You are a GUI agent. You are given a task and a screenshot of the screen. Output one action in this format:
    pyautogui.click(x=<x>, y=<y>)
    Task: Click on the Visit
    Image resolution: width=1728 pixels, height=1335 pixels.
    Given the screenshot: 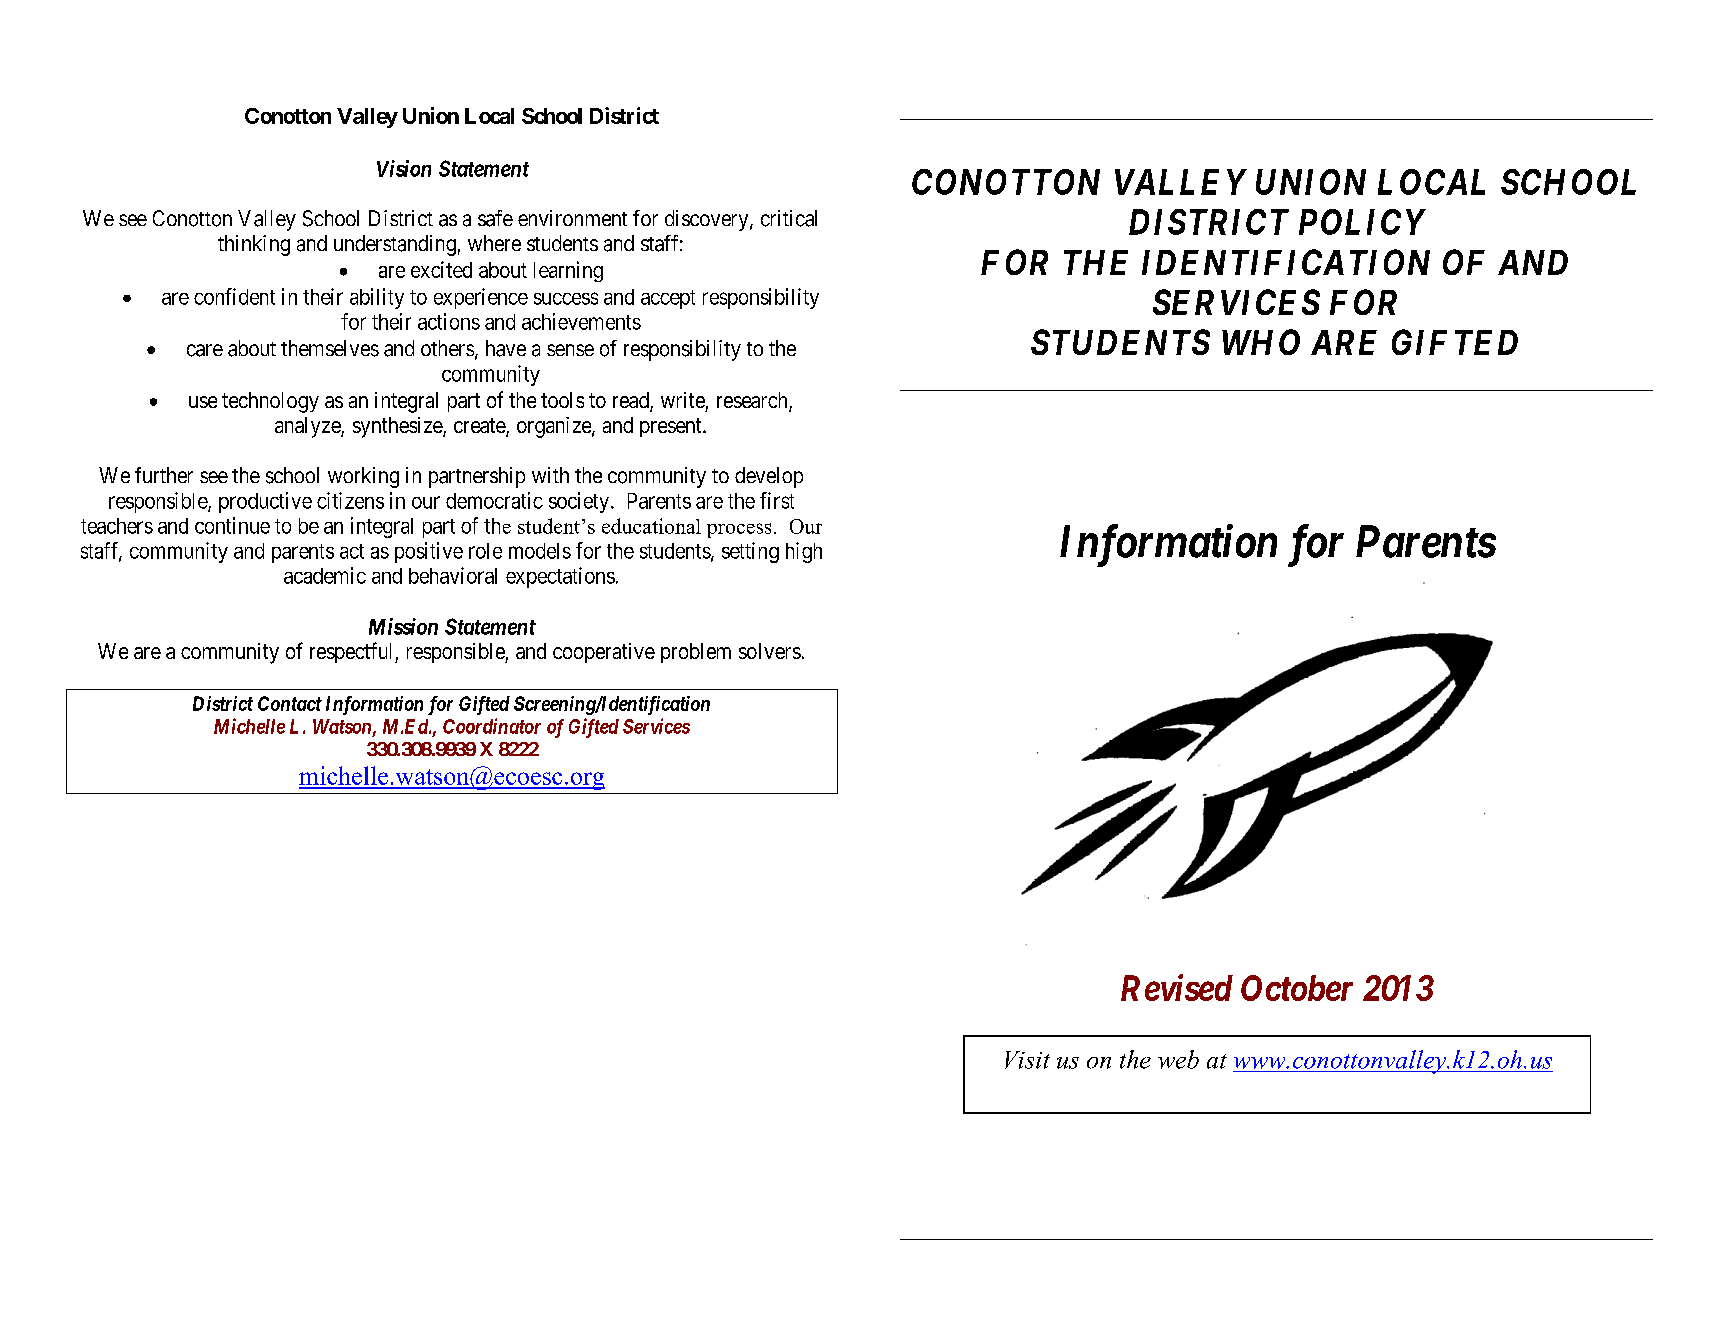 What is the action you would take?
    pyautogui.click(x=1027, y=1060)
